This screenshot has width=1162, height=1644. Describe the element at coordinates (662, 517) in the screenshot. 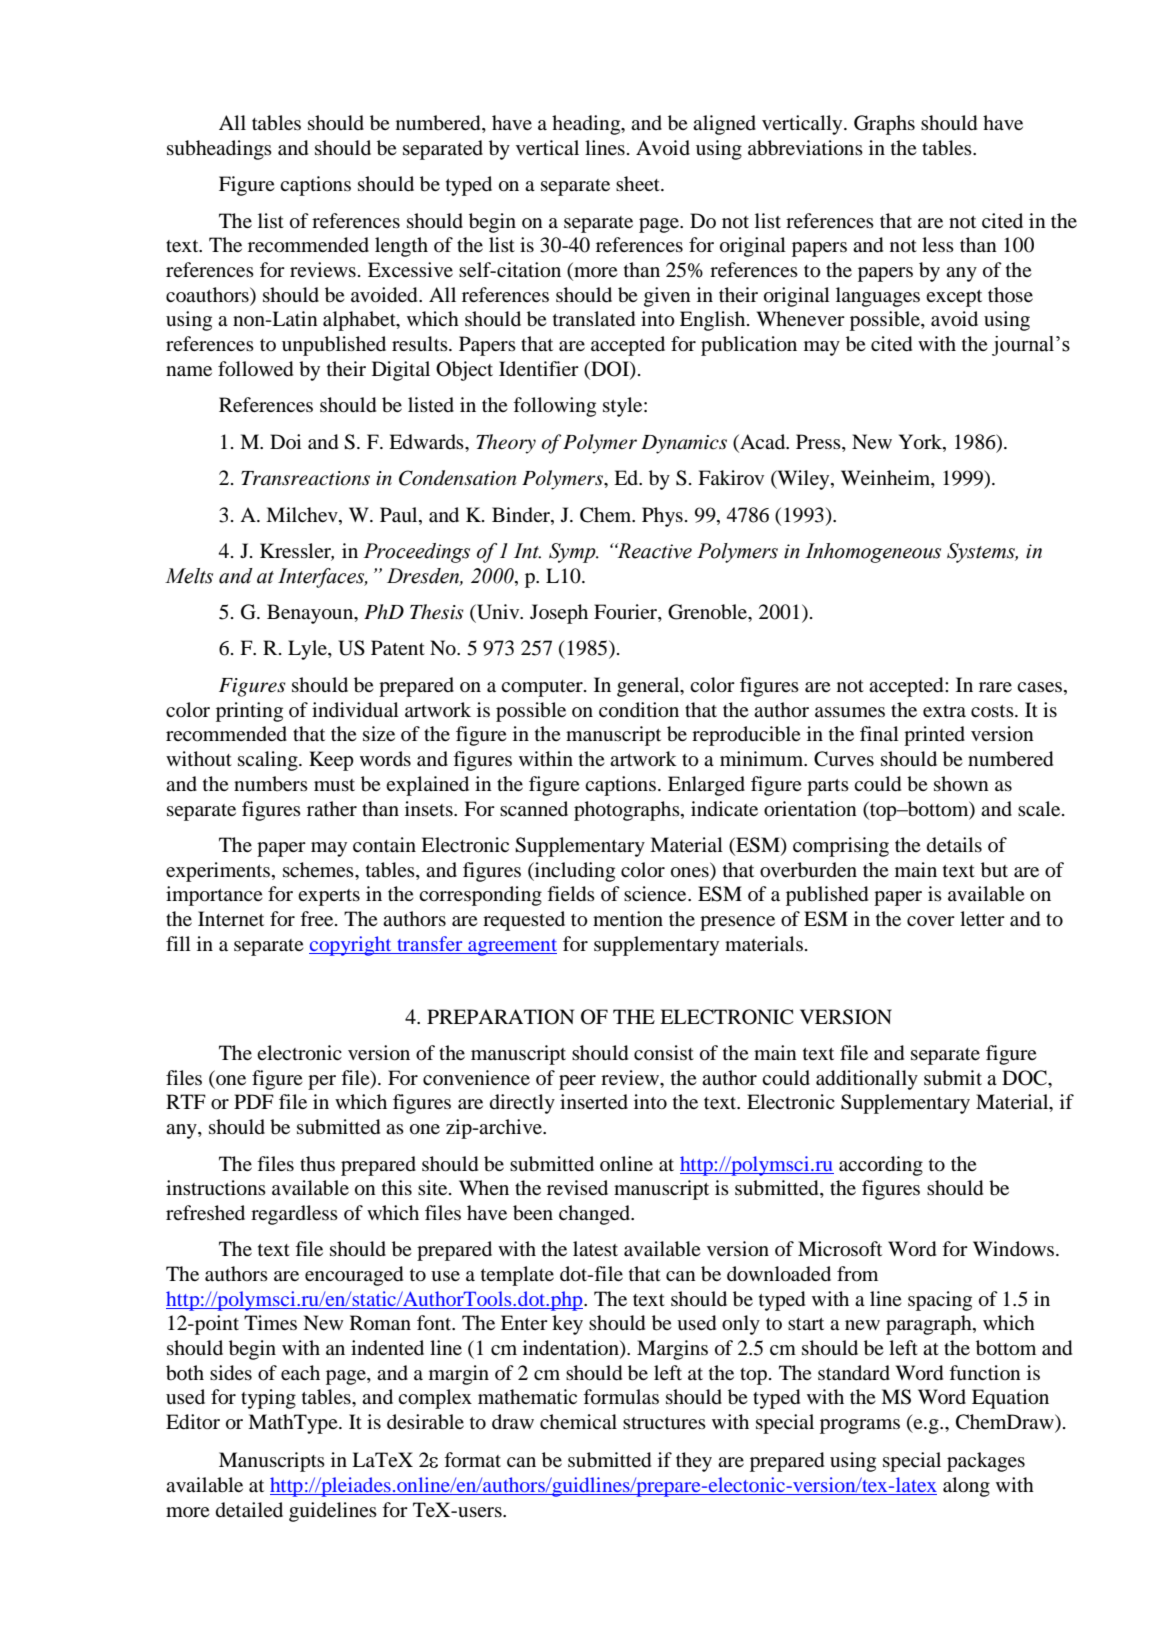

I see `Phys` at that location.
